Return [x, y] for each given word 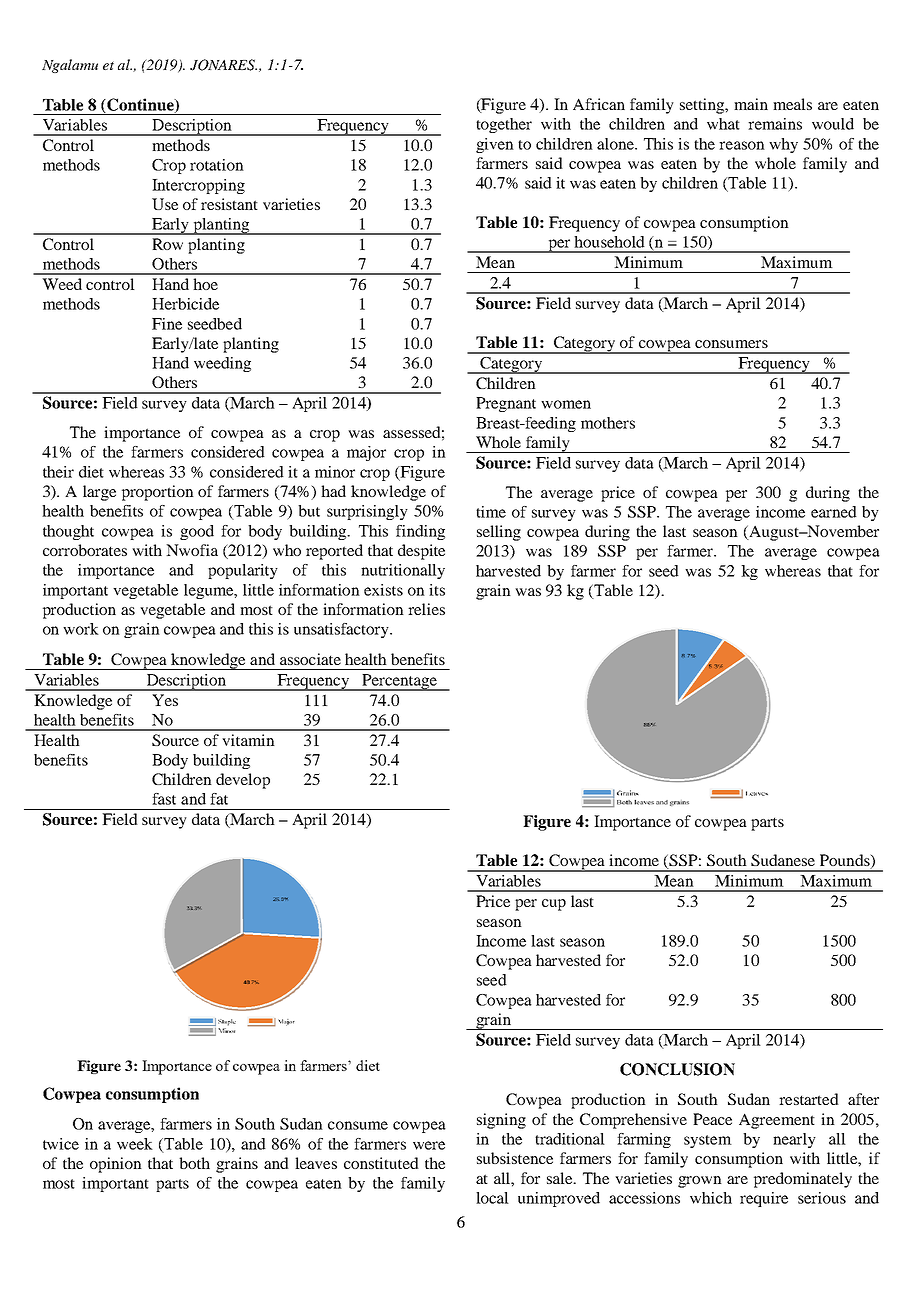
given [495, 145]
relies [426, 609]
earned [834, 512]
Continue [140, 105]
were [429, 1145]
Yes [165, 700]
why [783, 145]
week [135, 1144]
